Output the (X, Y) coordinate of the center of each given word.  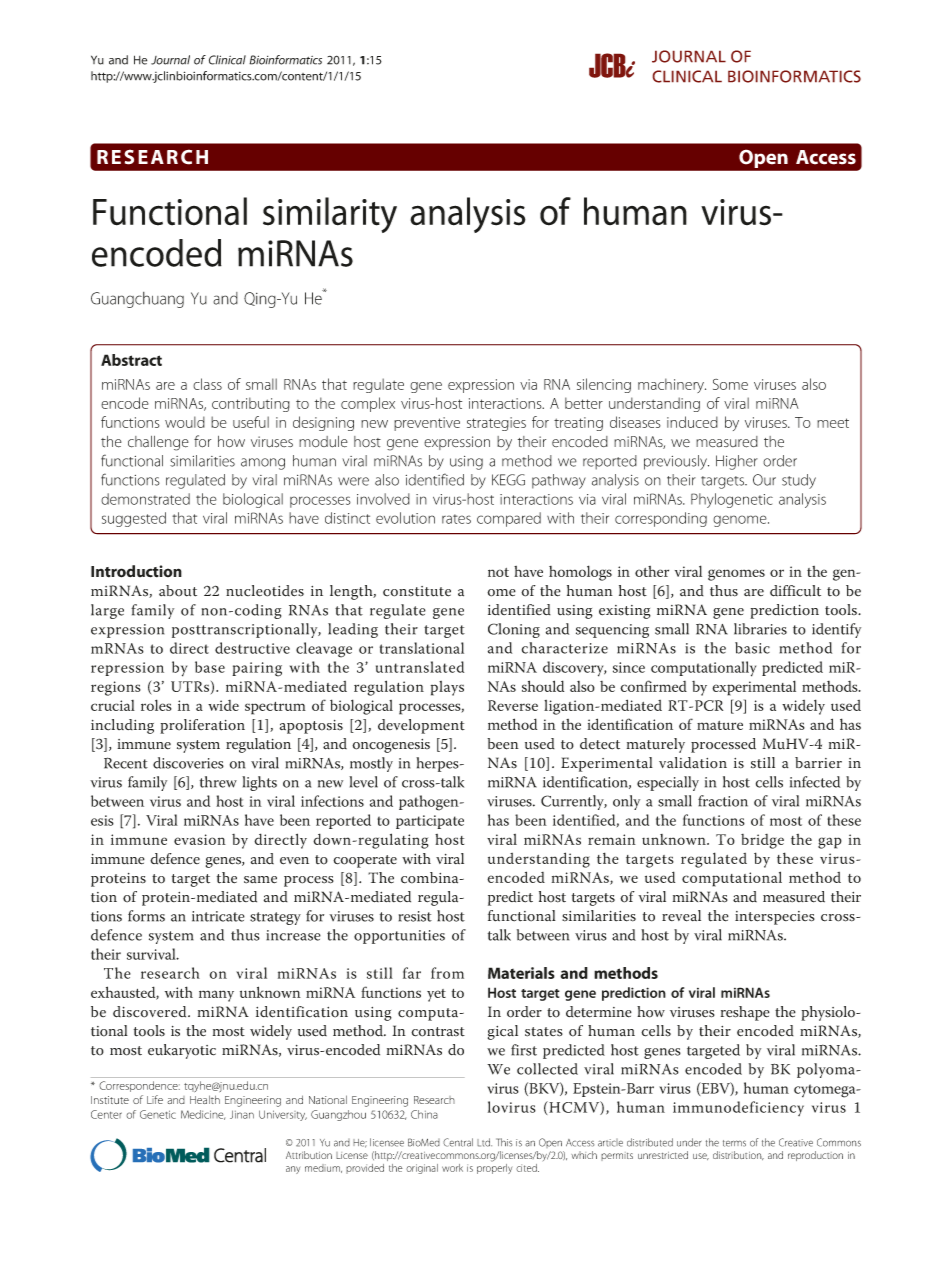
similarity (330, 215)
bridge (762, 841)
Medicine (203, 1115)
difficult (795, 591)
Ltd (484, 1142)
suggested (134, 519)
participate (430, 822)
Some (730, 384)
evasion (200, 839)
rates (456, 519)
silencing (604, 385)
